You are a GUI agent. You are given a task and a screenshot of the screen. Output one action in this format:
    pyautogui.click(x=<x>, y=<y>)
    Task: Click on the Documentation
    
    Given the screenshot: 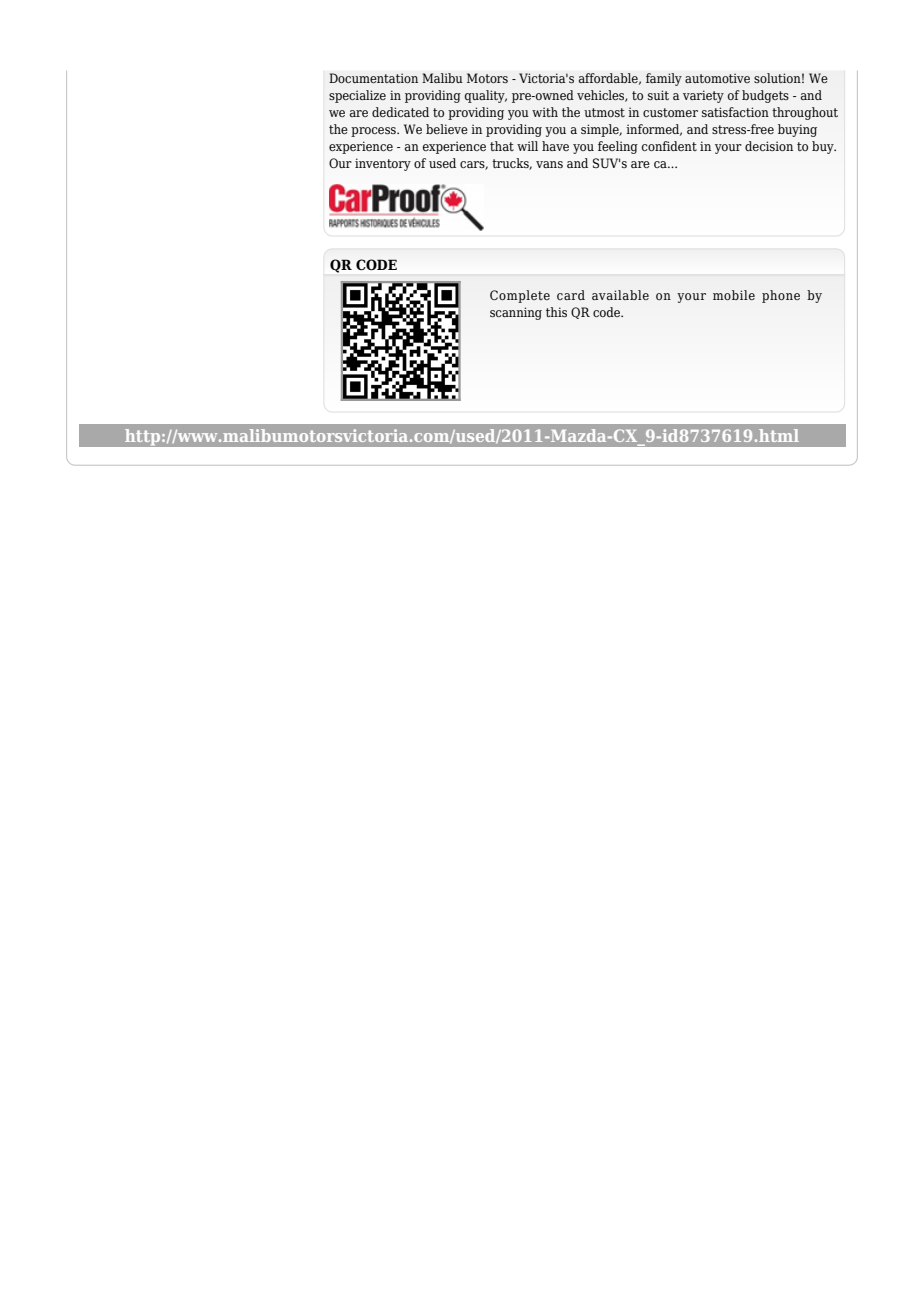 What is the action you would take?
    pyautogui.click(x=373, y=78)
